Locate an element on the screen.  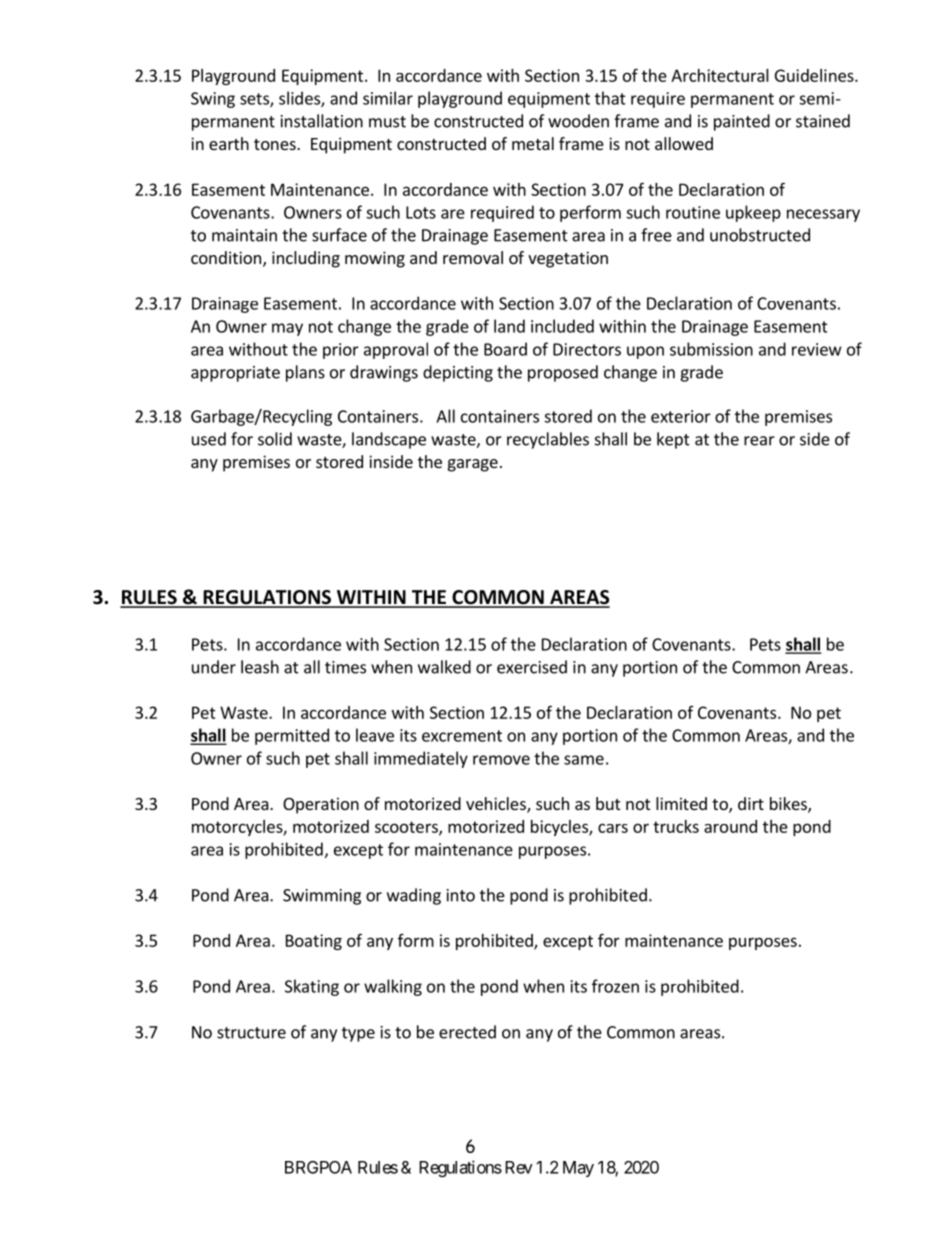
dirt is located at coordinates (751, 803).
